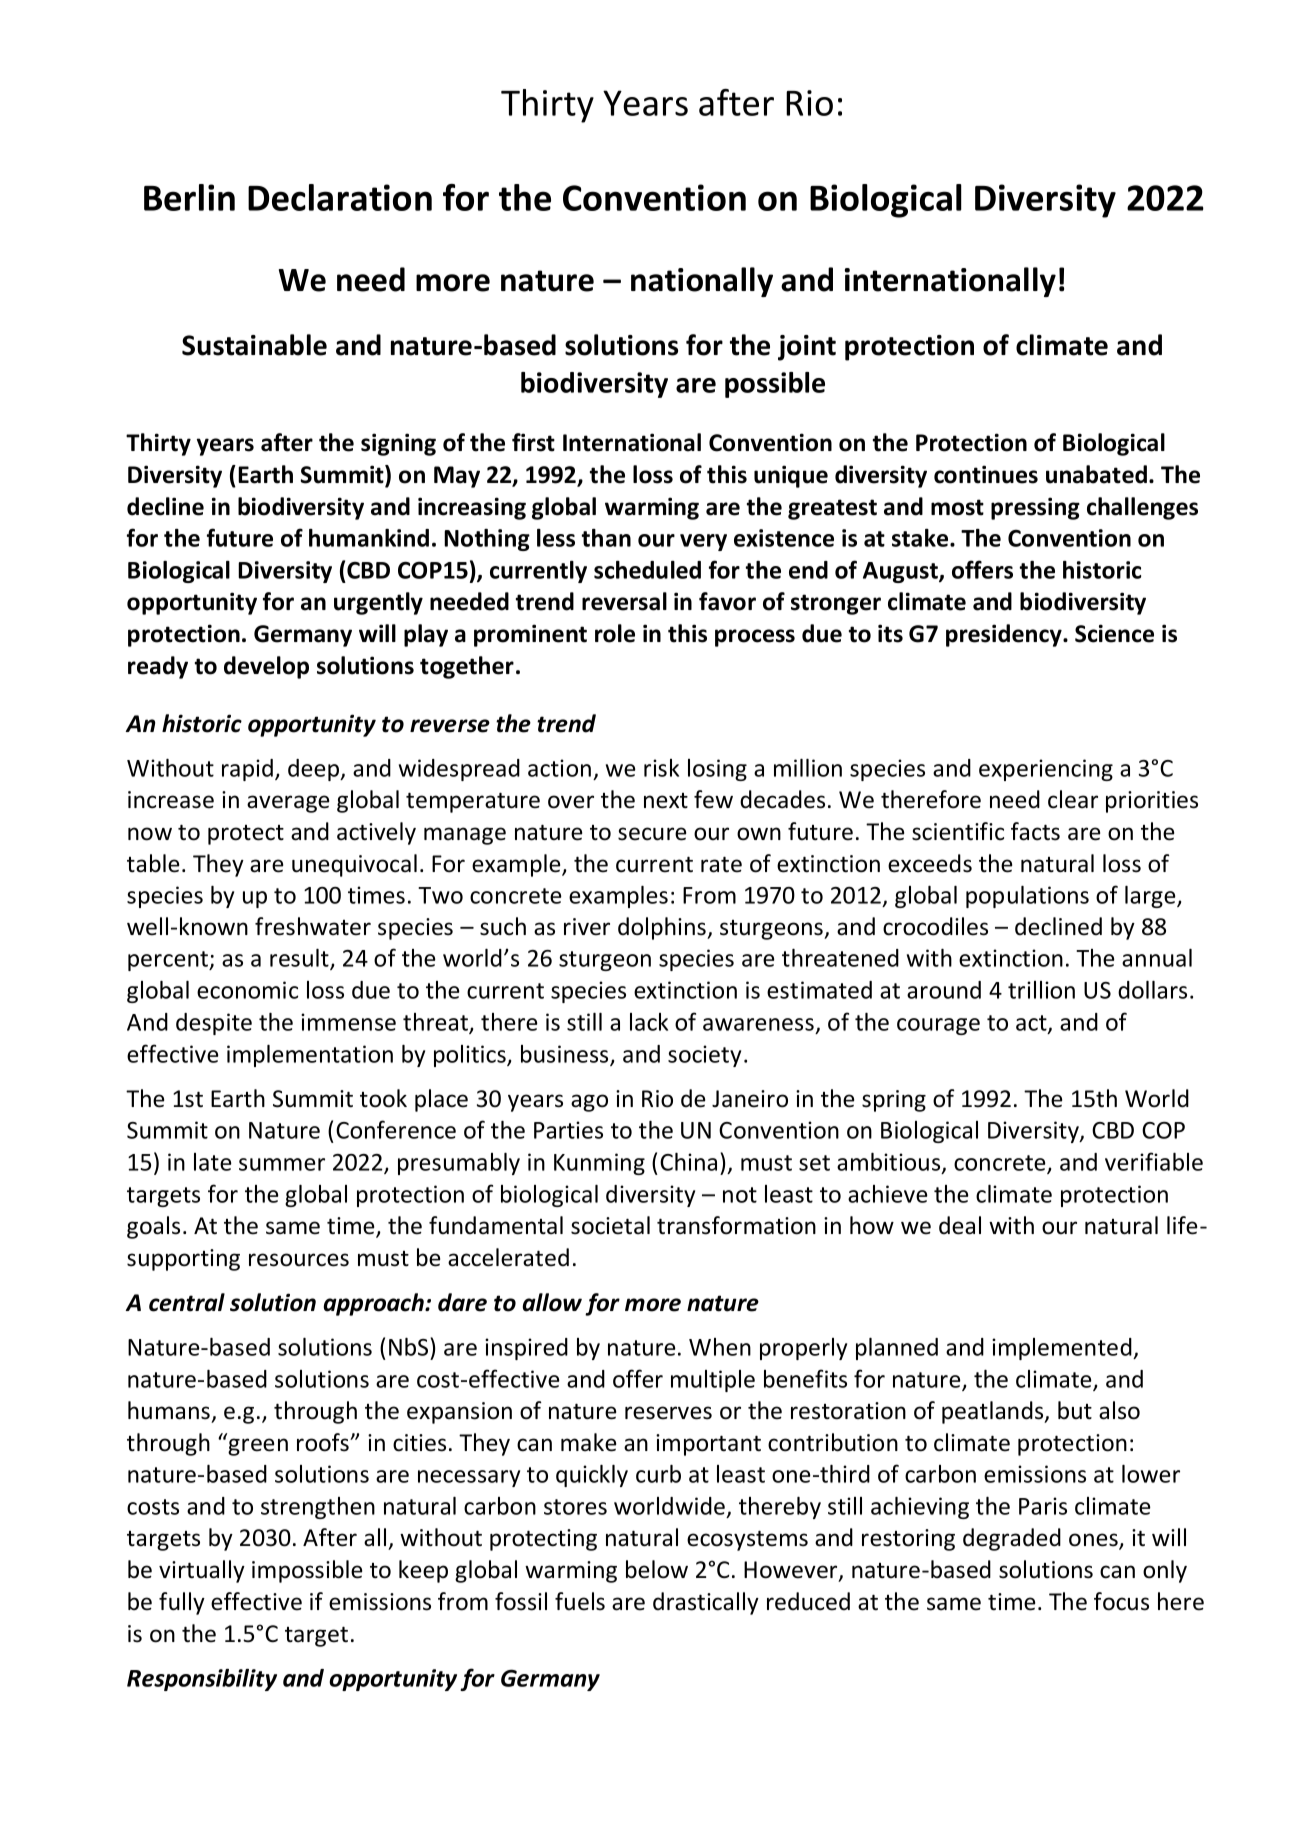 This document has height=1826, width=1291. Describe the element at coordinates (688, 1162) in the document. I see `China` at that location.
